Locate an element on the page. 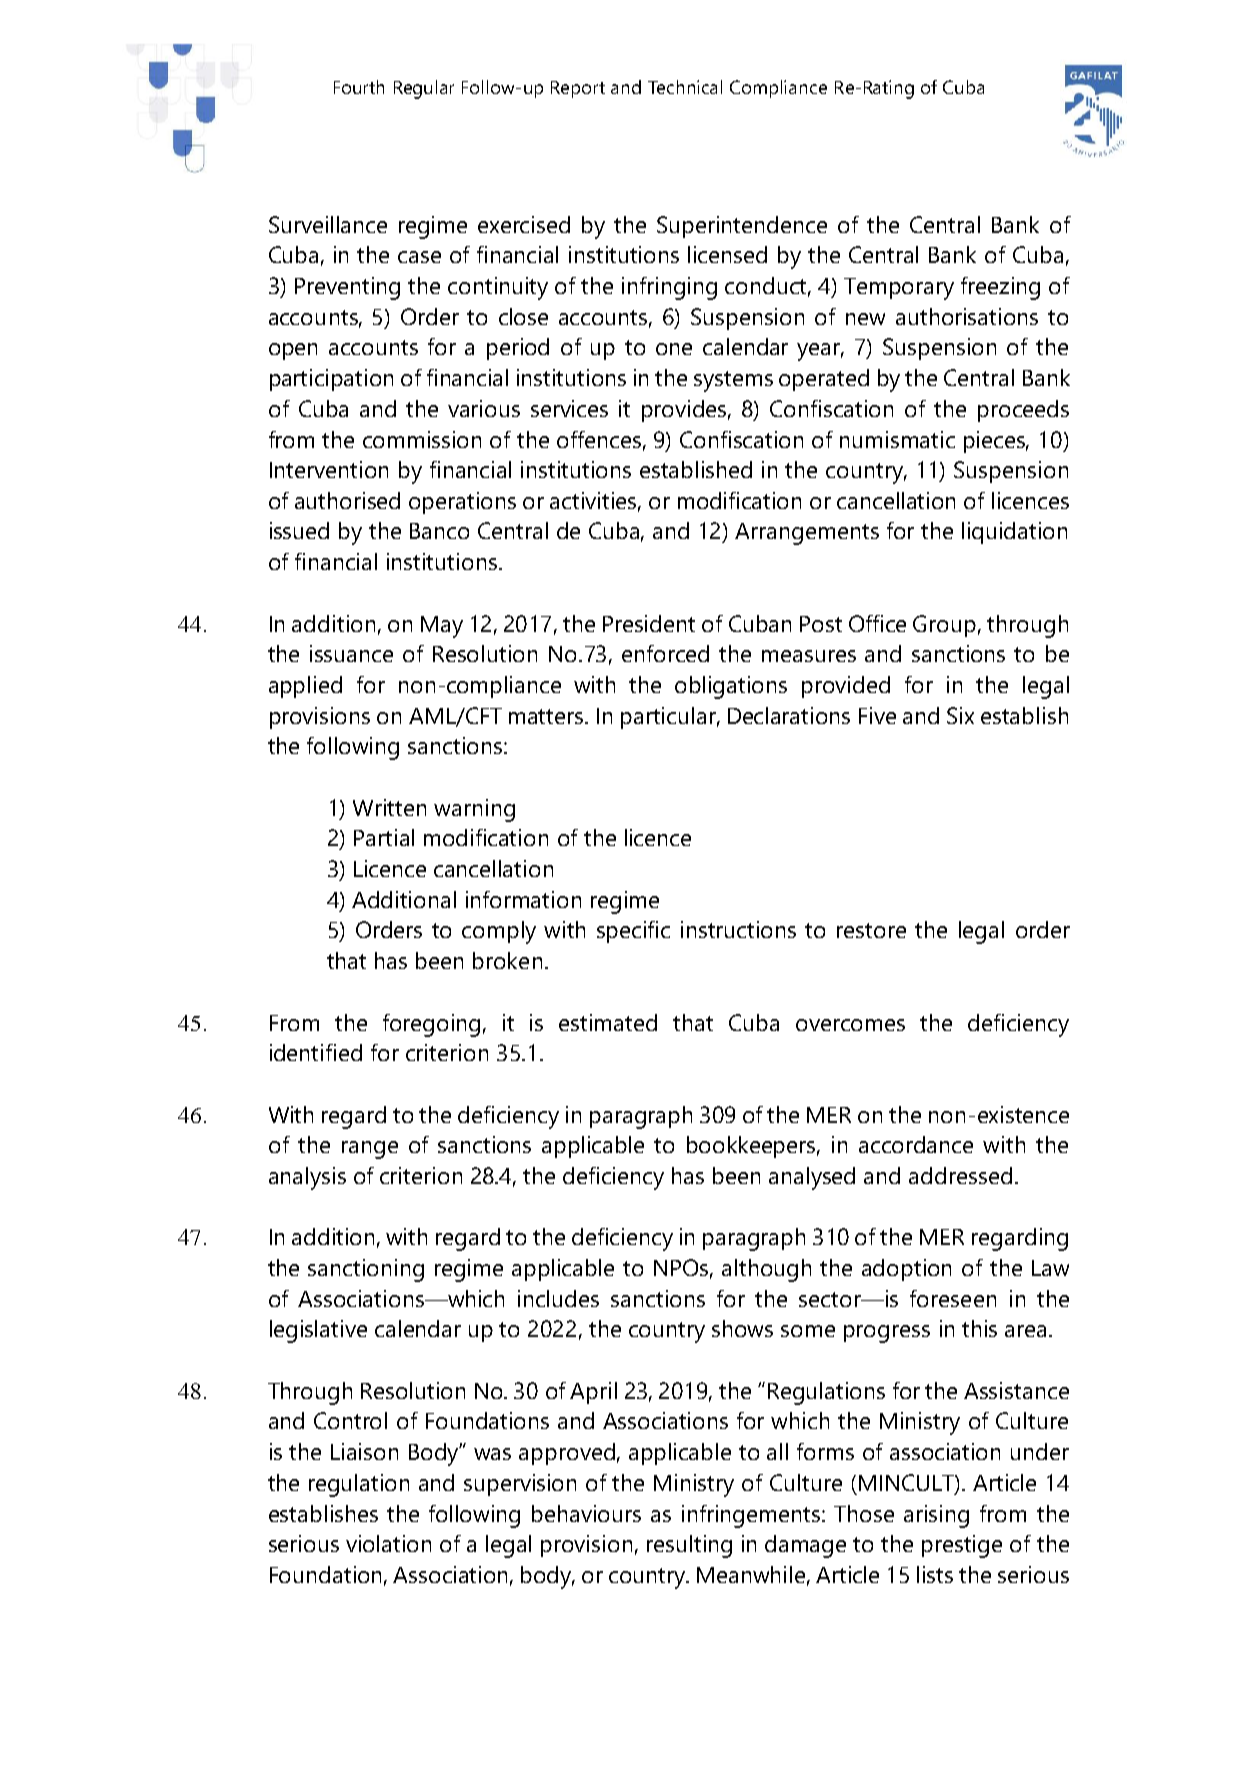 The image size is (1248, 1766). President is located at coordinates (649, 623).
